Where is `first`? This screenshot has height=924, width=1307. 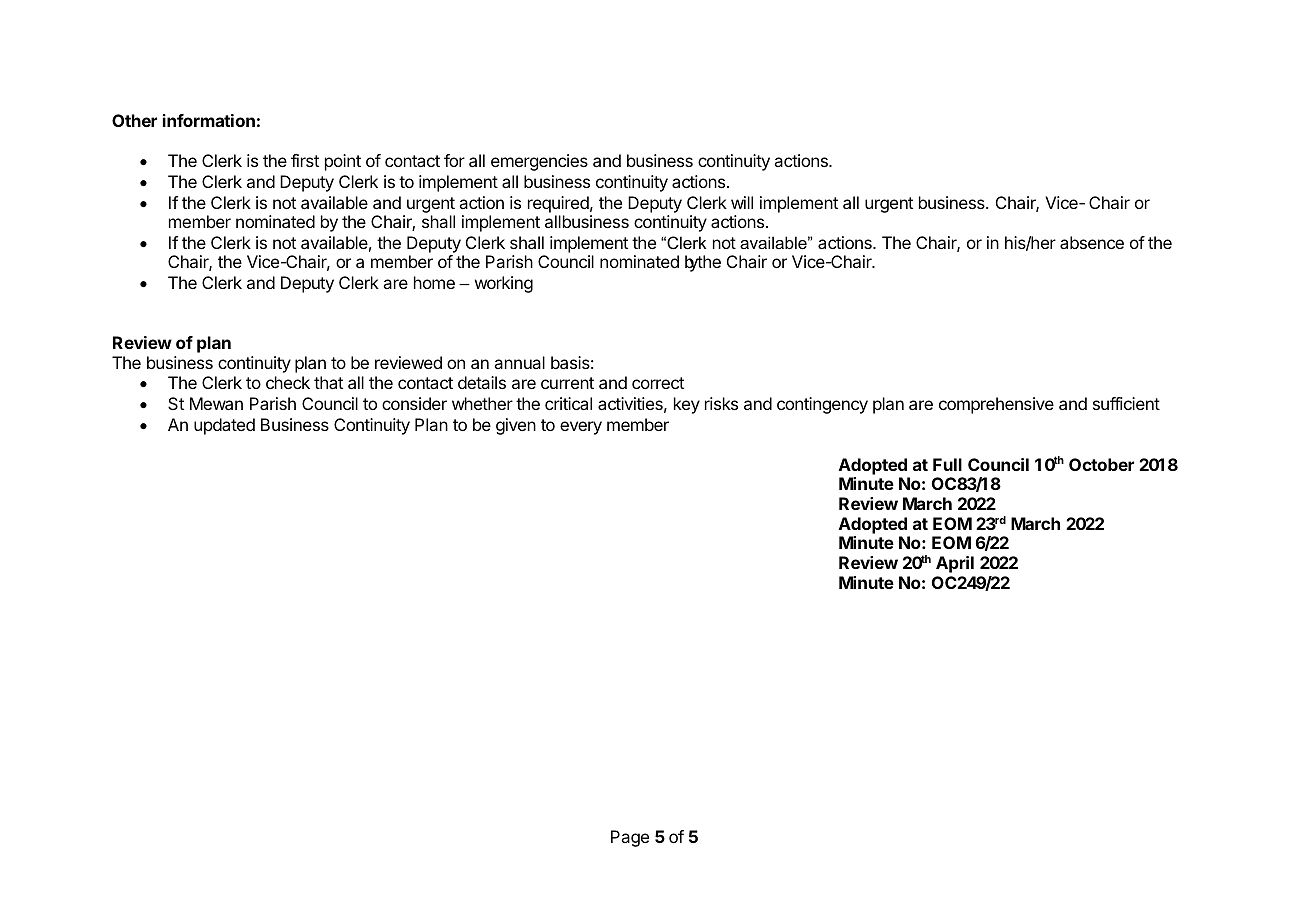
first is located at coordinates (305, 160).
